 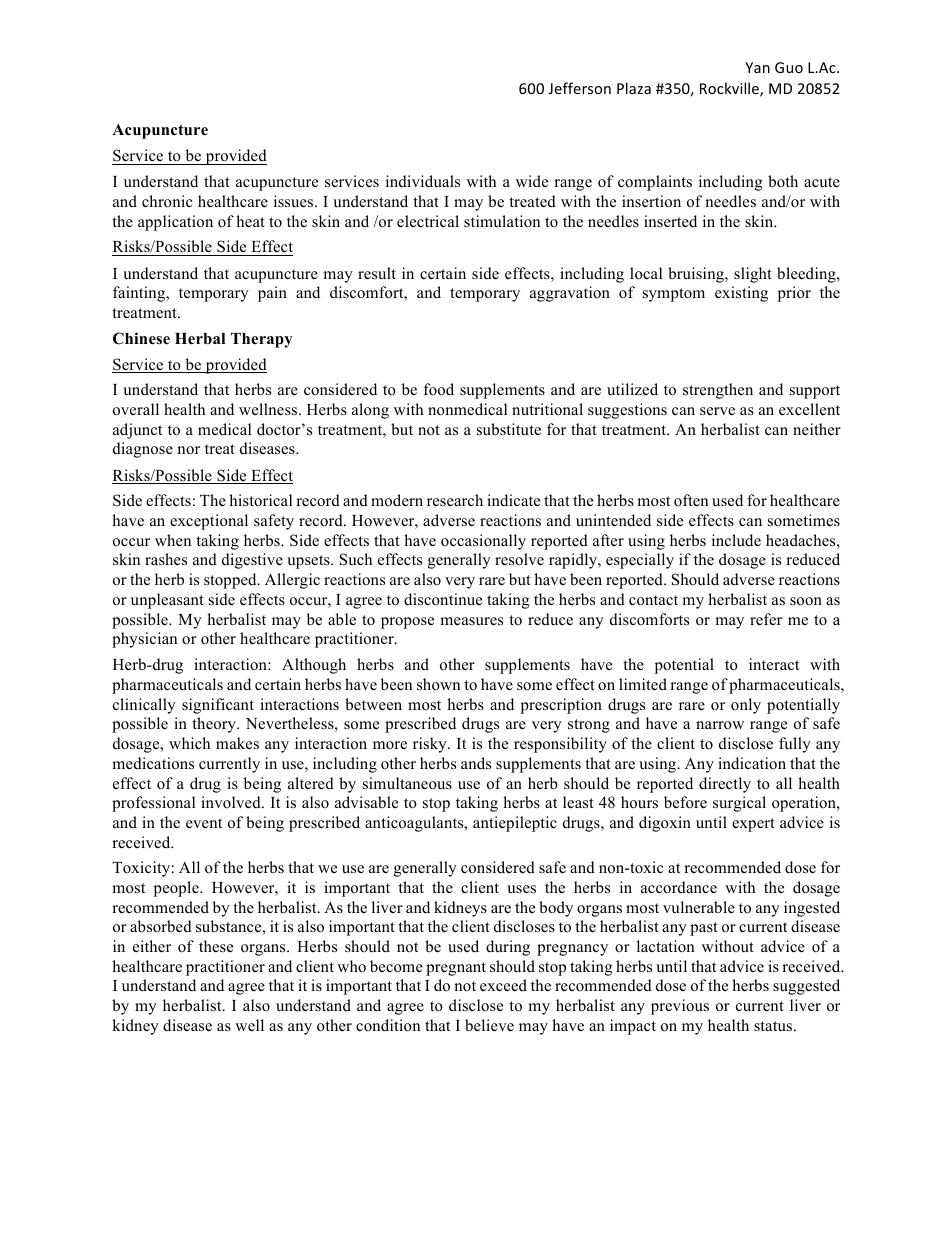 What do you see at coordinates (216, 946) in the screenshot?
I see `these` at bounding box center [216, 946].
